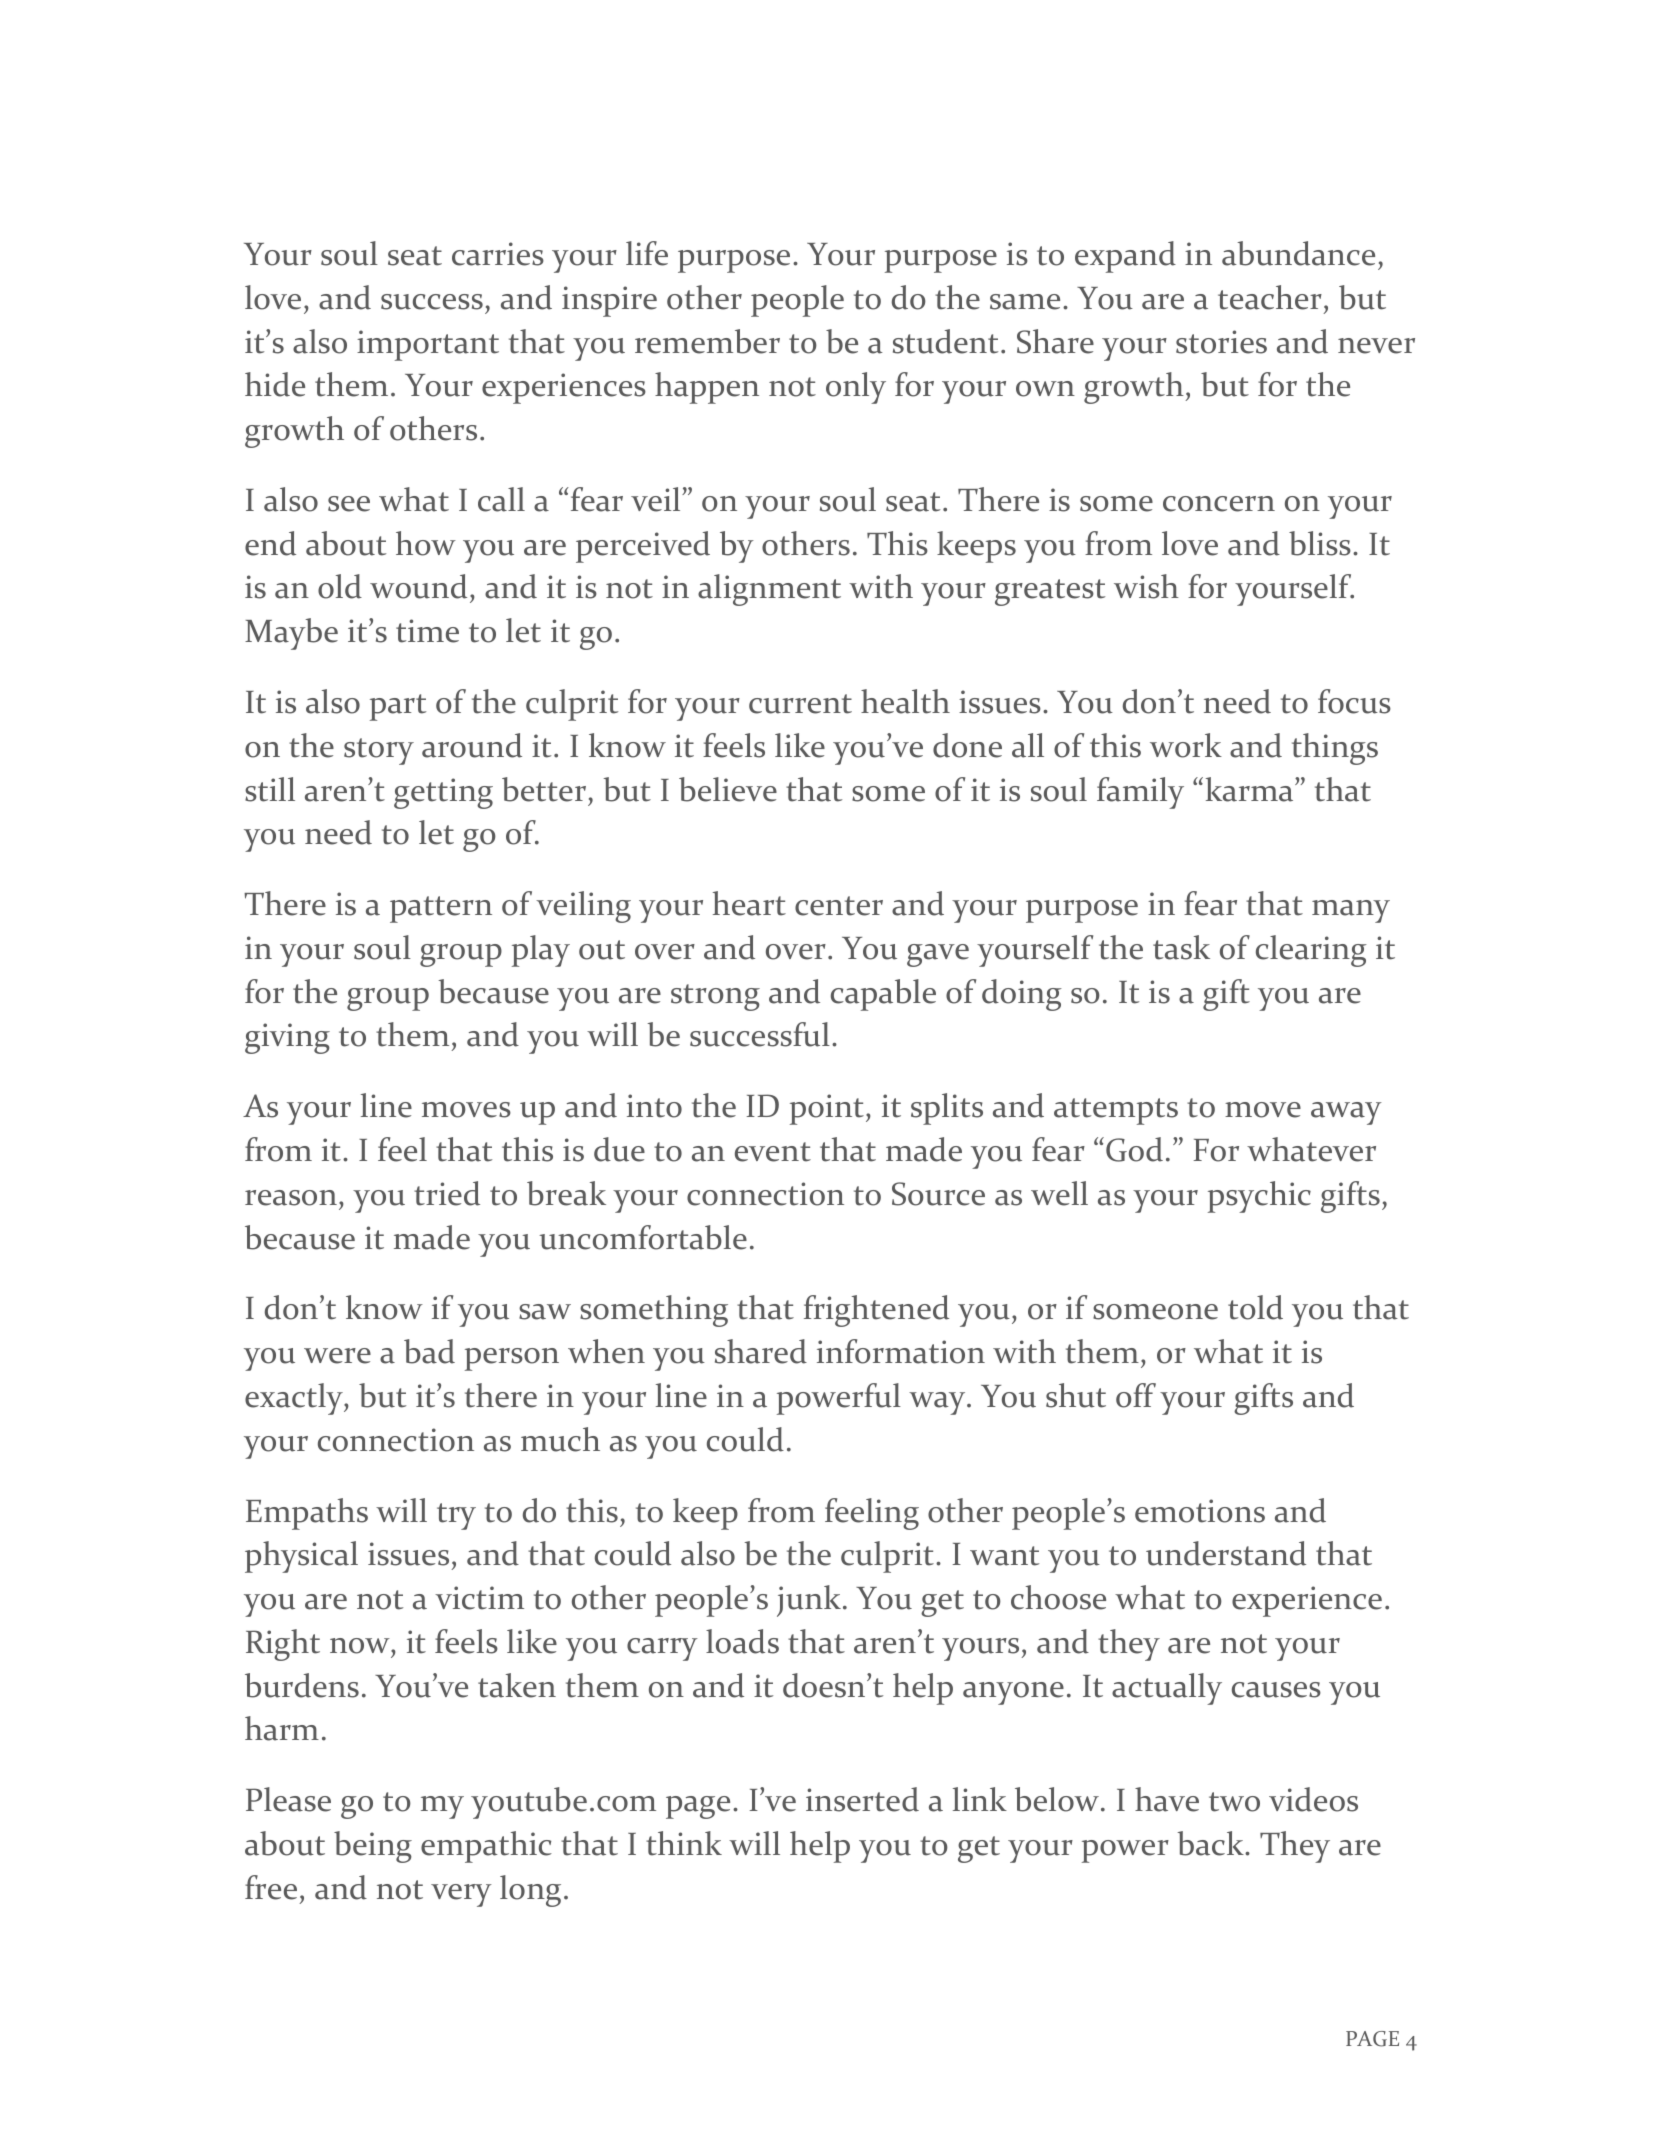 The height and width of the screenshot is (2150, 1661). Describe the element at coordinates (373, 1847) in the screenshot. I see `being` at that location.
